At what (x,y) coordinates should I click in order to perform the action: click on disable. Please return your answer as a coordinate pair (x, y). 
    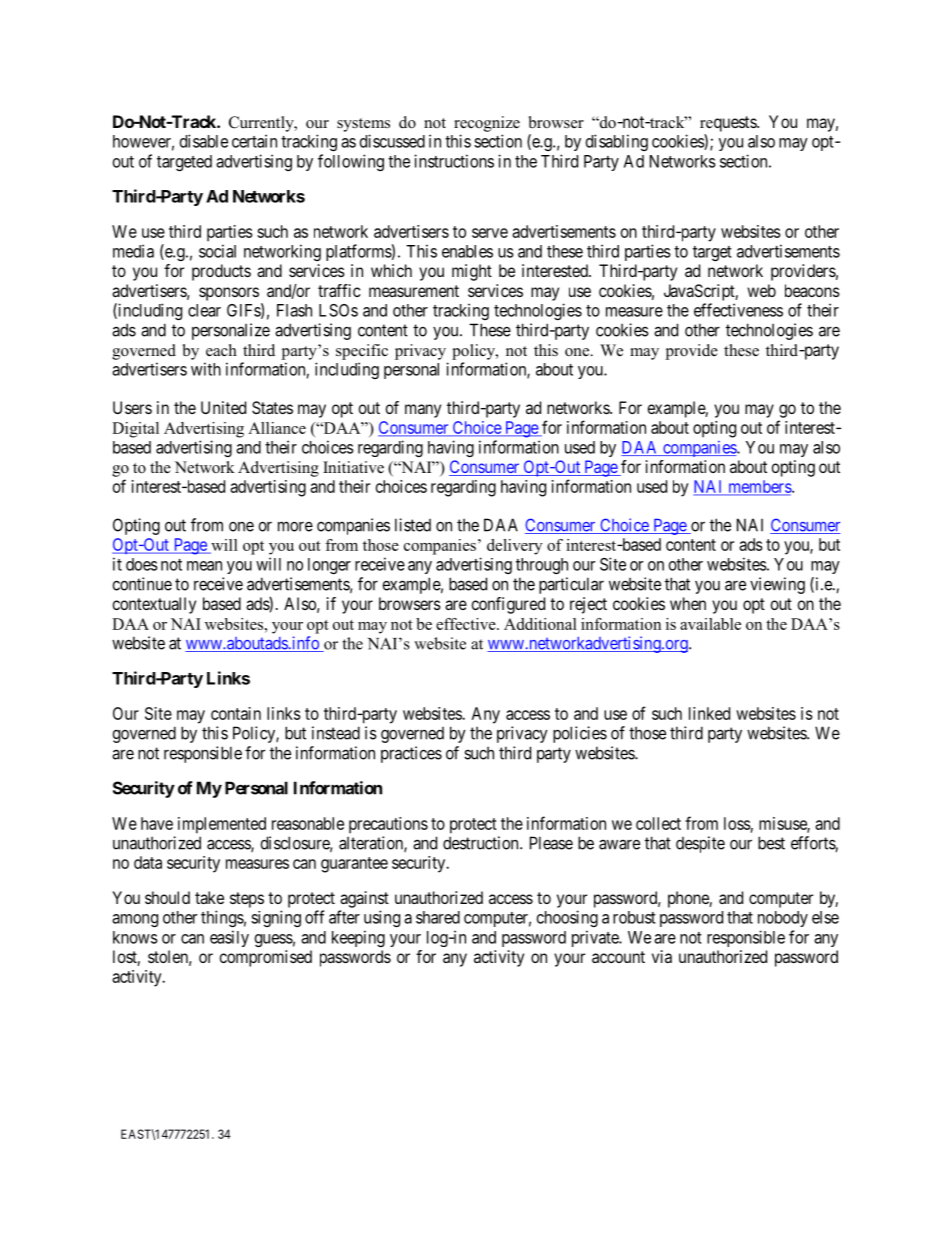
    Looking at the image, I should click on (204, 141).
